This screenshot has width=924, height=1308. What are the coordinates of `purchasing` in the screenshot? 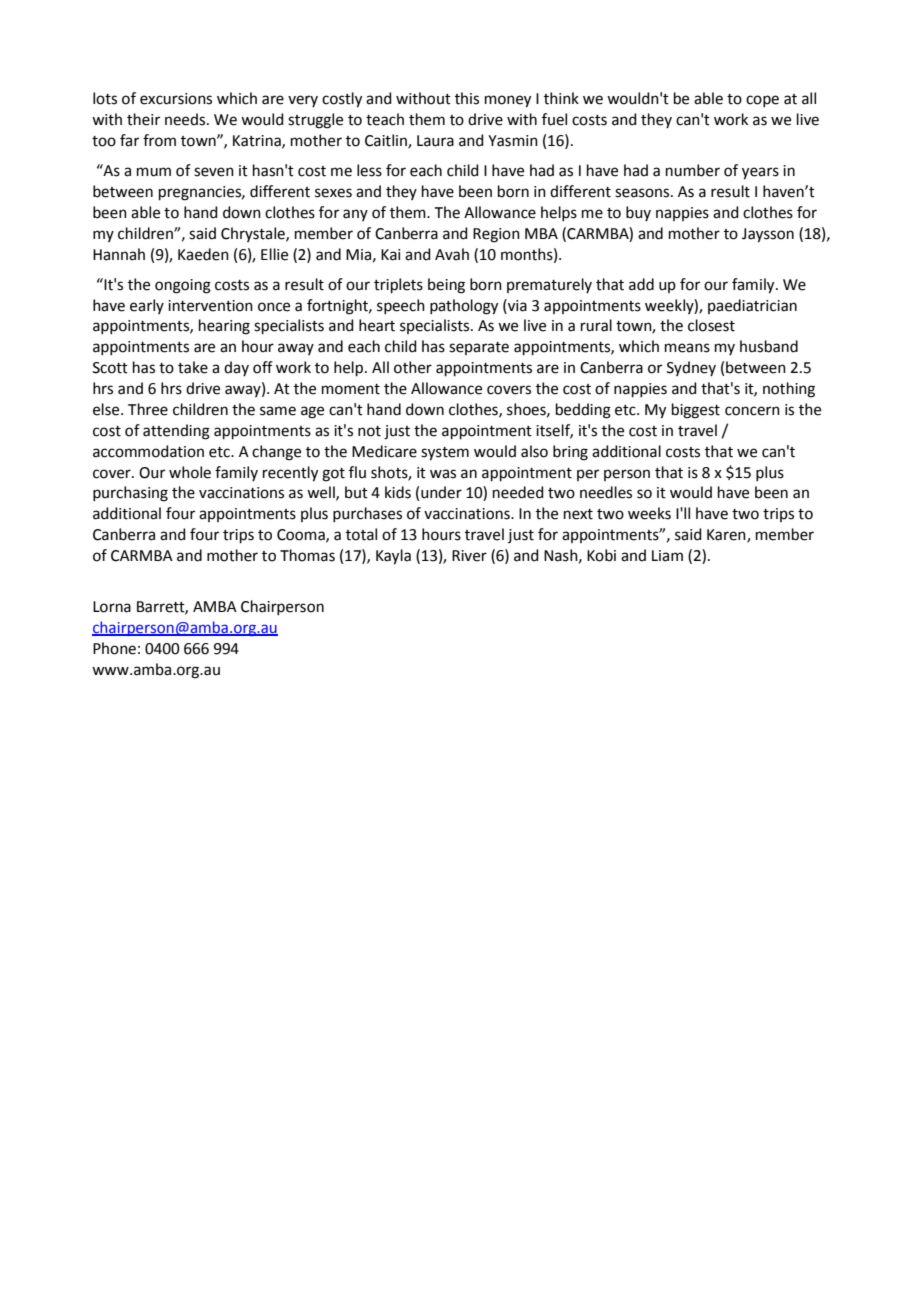 It's located at (130, 494).
